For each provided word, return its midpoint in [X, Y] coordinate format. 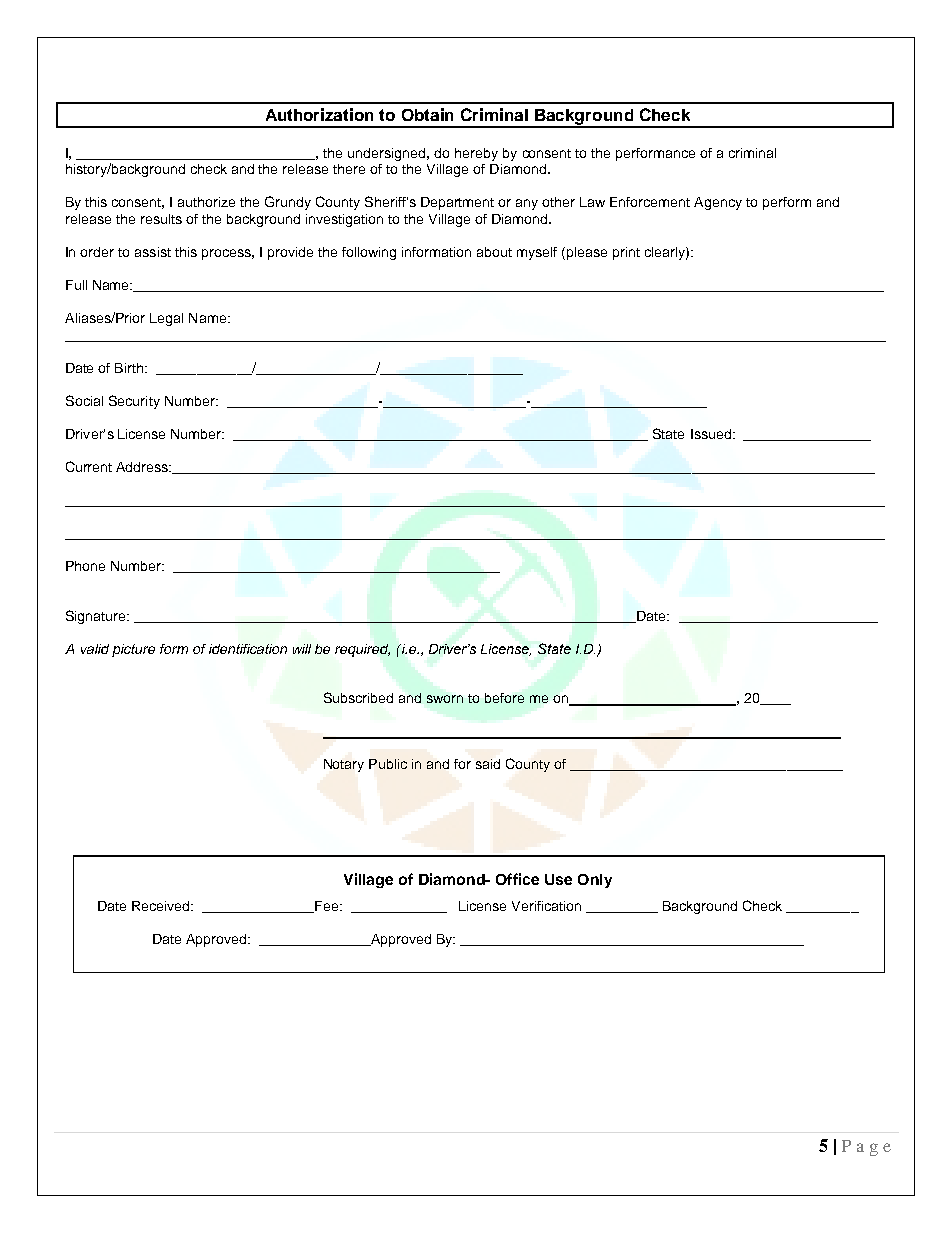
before [504, 698]
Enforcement [650, 202]
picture [133, 650]
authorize [206, 202]
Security [134, 402]
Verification [546, 906]
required [362, 650]
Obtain [427, 114]
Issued [712, 434]
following [369, 253]
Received [162, 906]
